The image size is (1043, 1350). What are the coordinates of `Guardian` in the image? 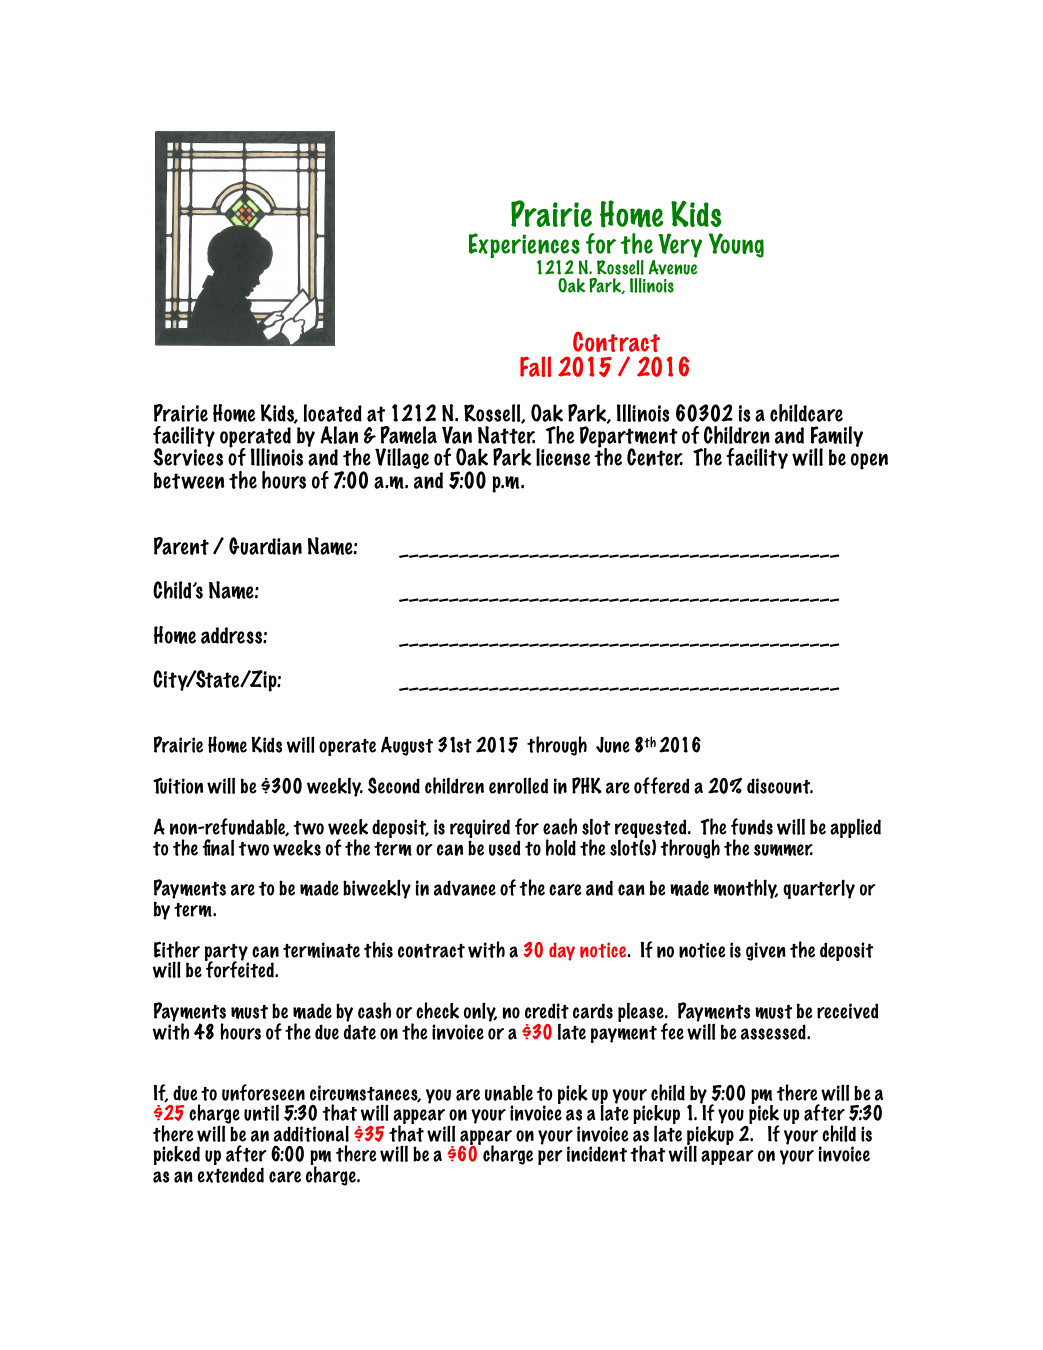 It's located at (265, 546).
